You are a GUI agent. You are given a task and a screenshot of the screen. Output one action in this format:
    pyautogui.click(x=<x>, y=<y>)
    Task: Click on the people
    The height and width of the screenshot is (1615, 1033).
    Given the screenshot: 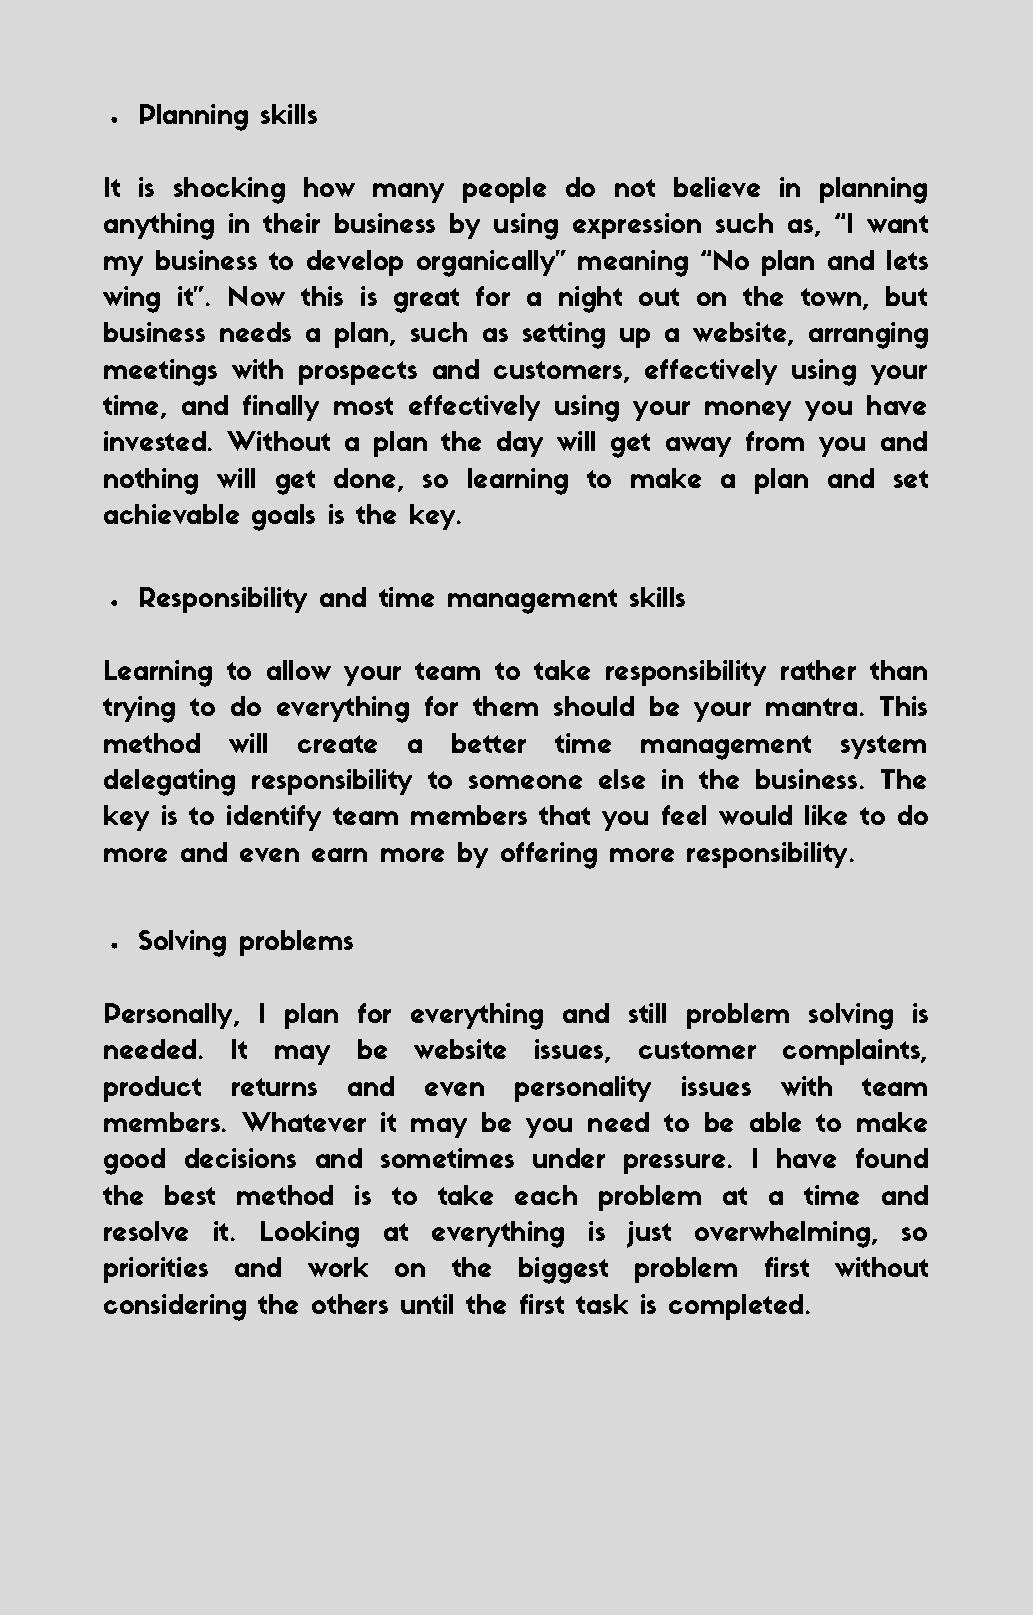 What is the action you would take?
    pyautogui.click(x=505, y=190)
